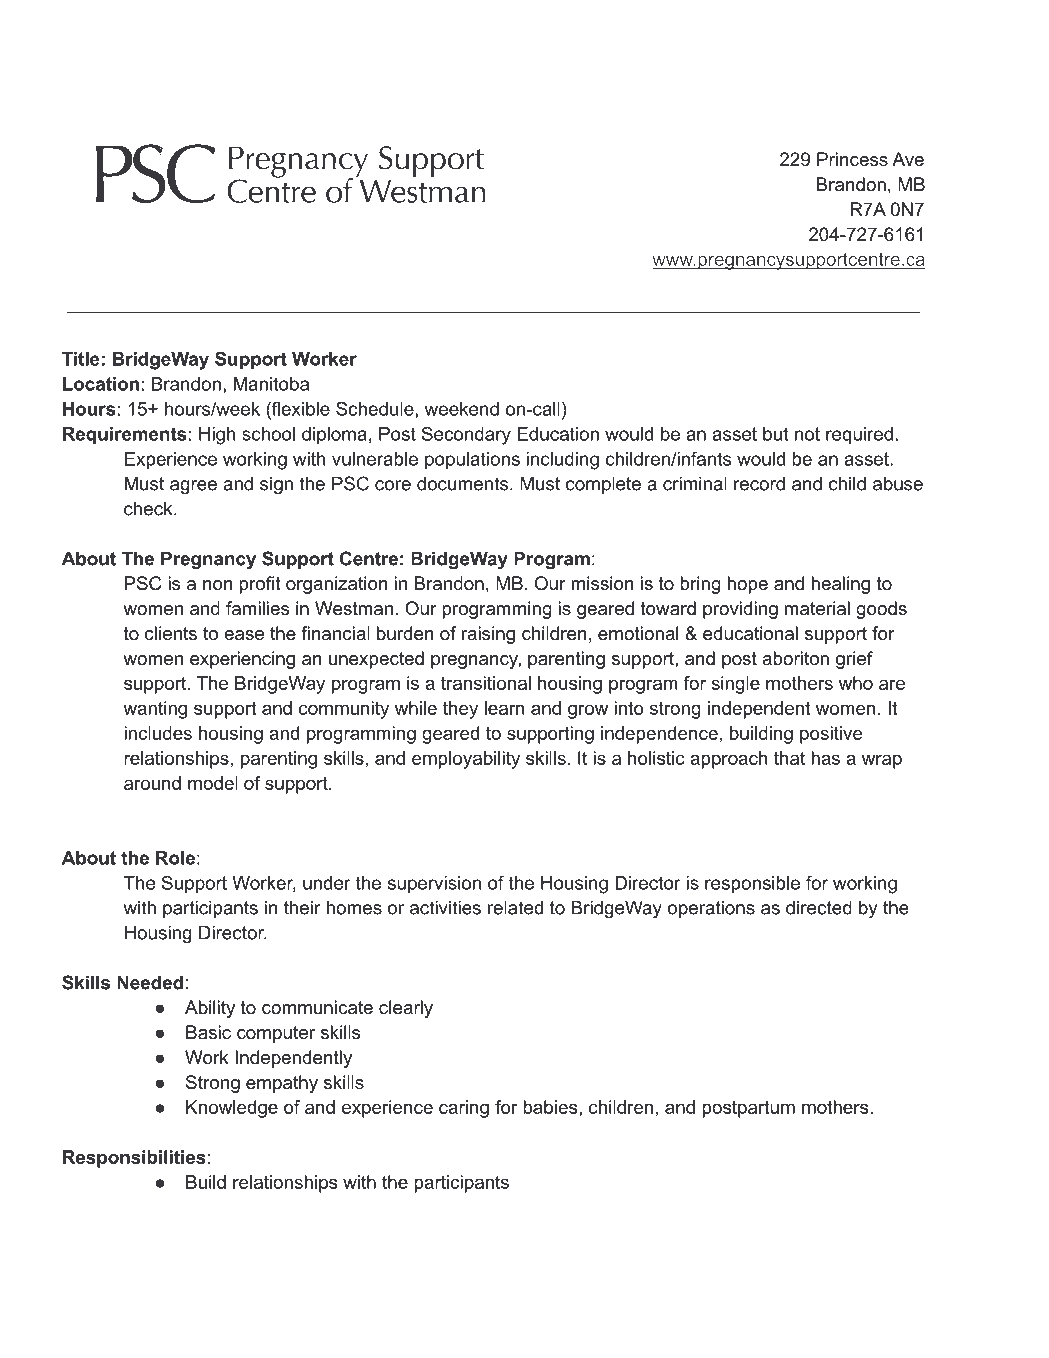  What do you see at coordinates (171, 633) in the screenshot?
I see `clients` at bounding box center [171, 633].
